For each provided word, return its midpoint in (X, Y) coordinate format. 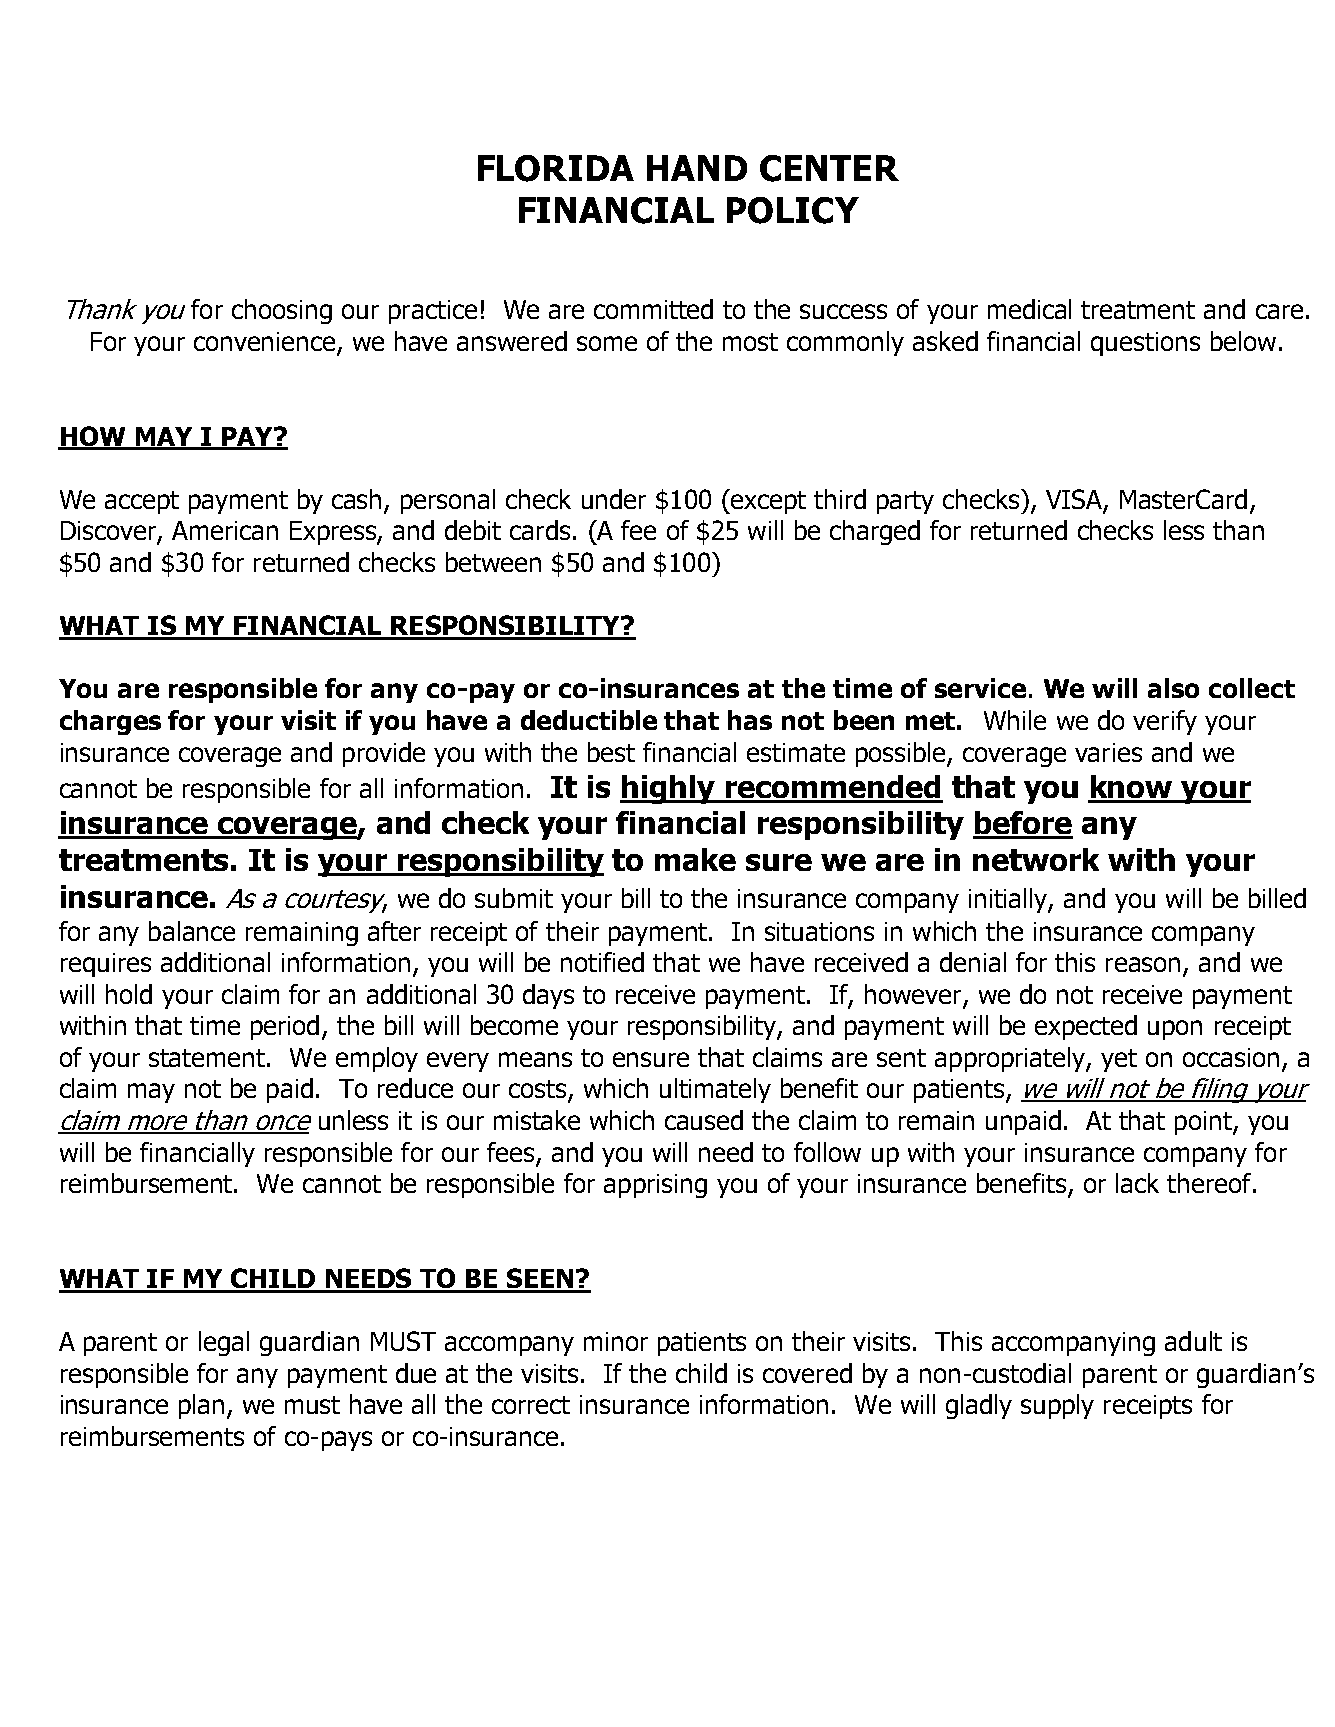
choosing (282, 311)
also (1173, 688)
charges (110, 722)
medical (1029, 309)
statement (207, 1058)
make (695, 859)
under (614, 499)
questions (1145, 344)
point (1204, 1123)
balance (192, 931)
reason (1145, 966)
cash (356, 499)
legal (224, 1343)
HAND (697, 168)
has (750, 720)
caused (704, 1120)
